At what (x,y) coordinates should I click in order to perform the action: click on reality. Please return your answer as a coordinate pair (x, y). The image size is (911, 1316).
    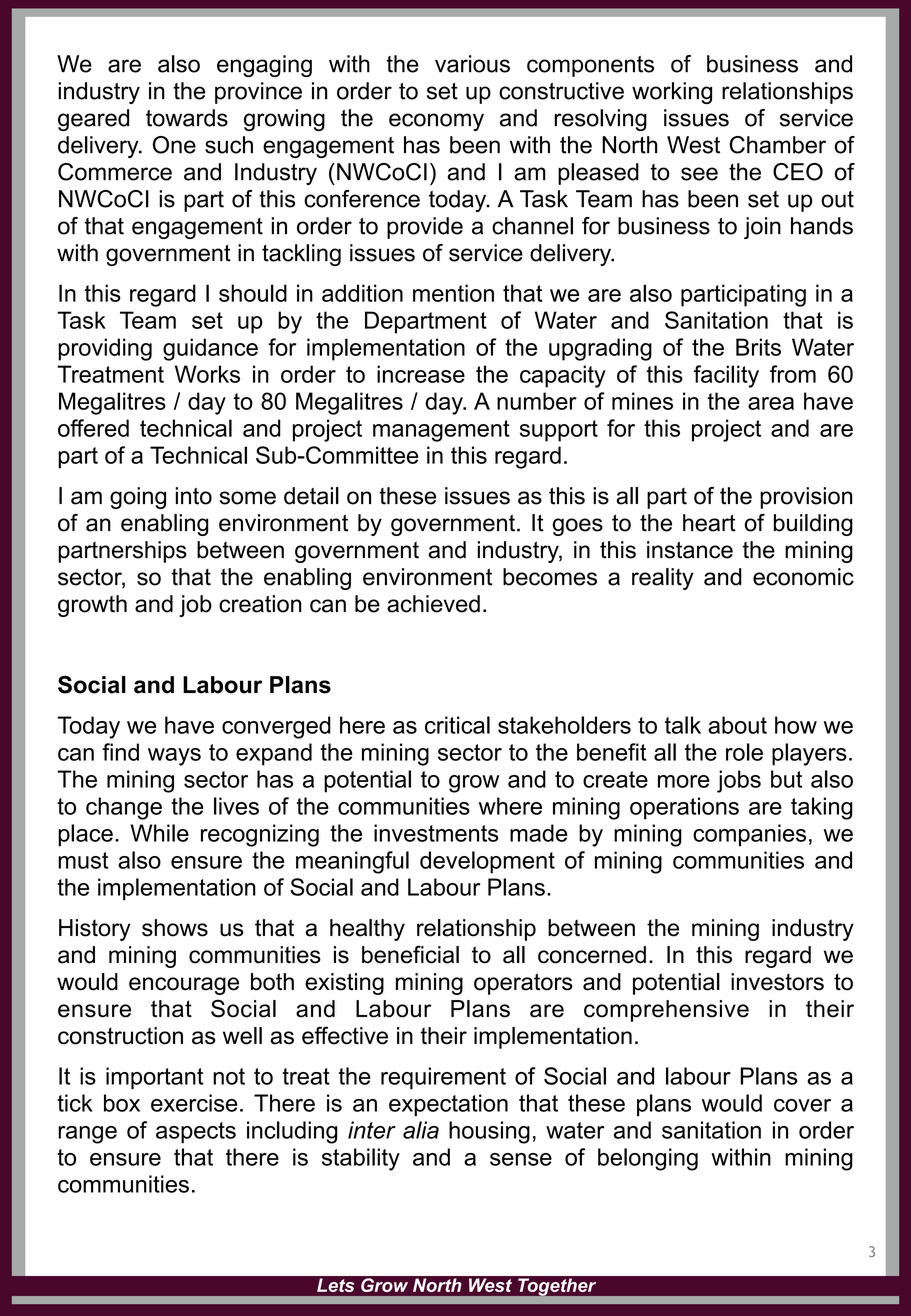
    Looking at the image, I should click on (663, 579).
